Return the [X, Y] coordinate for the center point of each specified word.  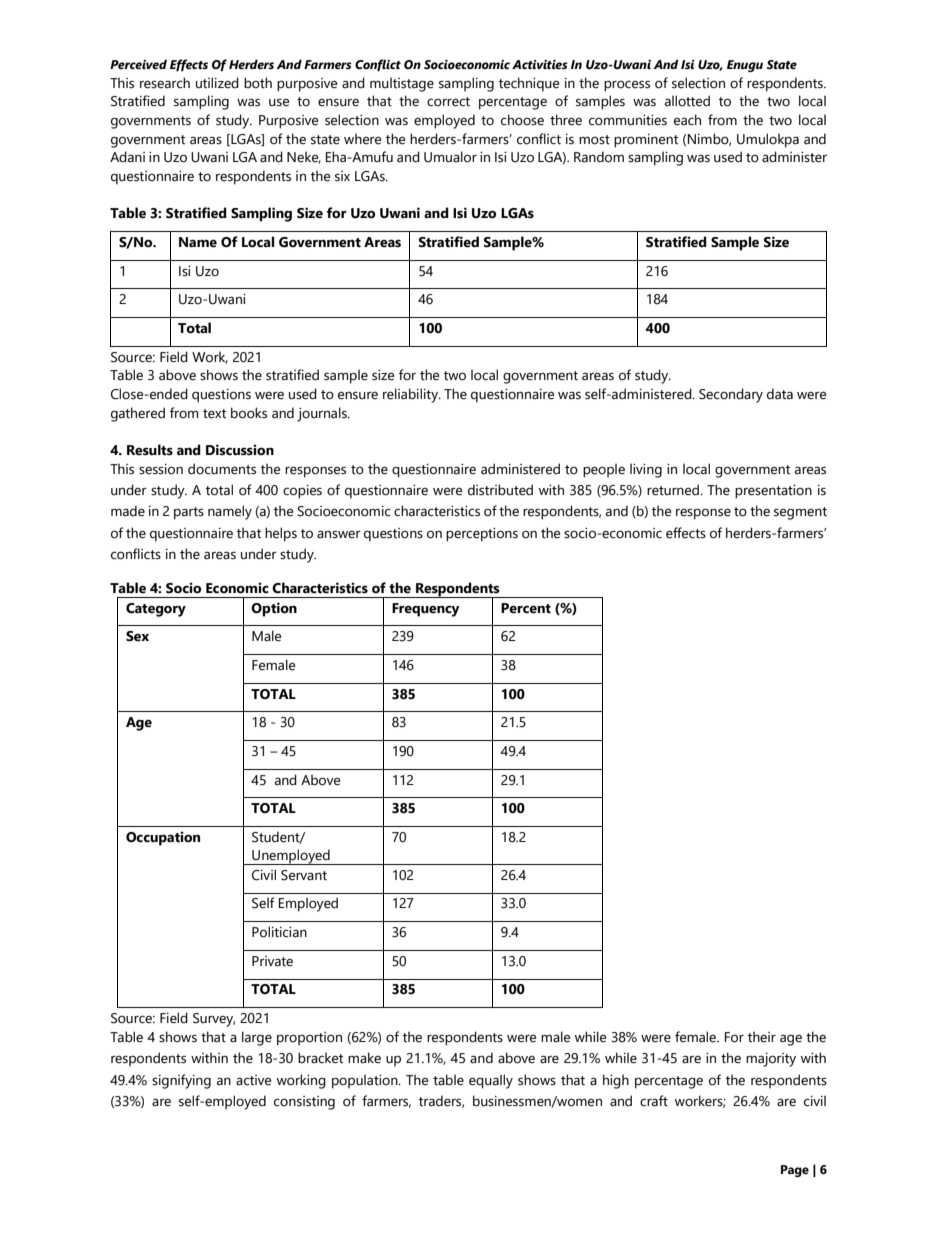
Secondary [731, 395]
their [762, 1037]
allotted [687, 101]
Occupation [163, 839]
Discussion [240, 450]
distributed [500, 490]
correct [448, 102]
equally [491, 1081]
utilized [217, 83]
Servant [304, 875]
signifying [181, 1081]
